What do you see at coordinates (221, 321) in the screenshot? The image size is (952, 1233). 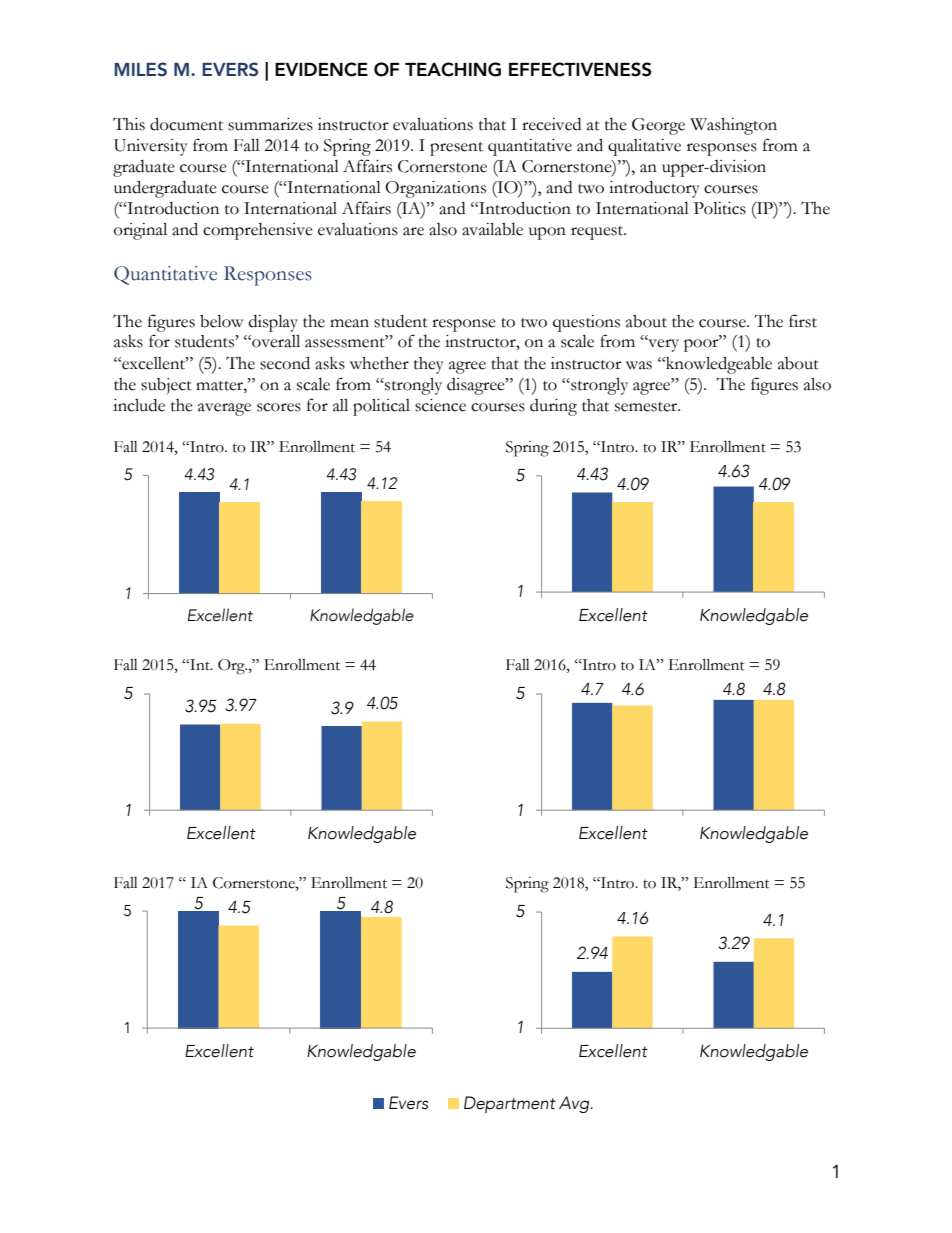 I see `below` at bounding box center [221, 321].
